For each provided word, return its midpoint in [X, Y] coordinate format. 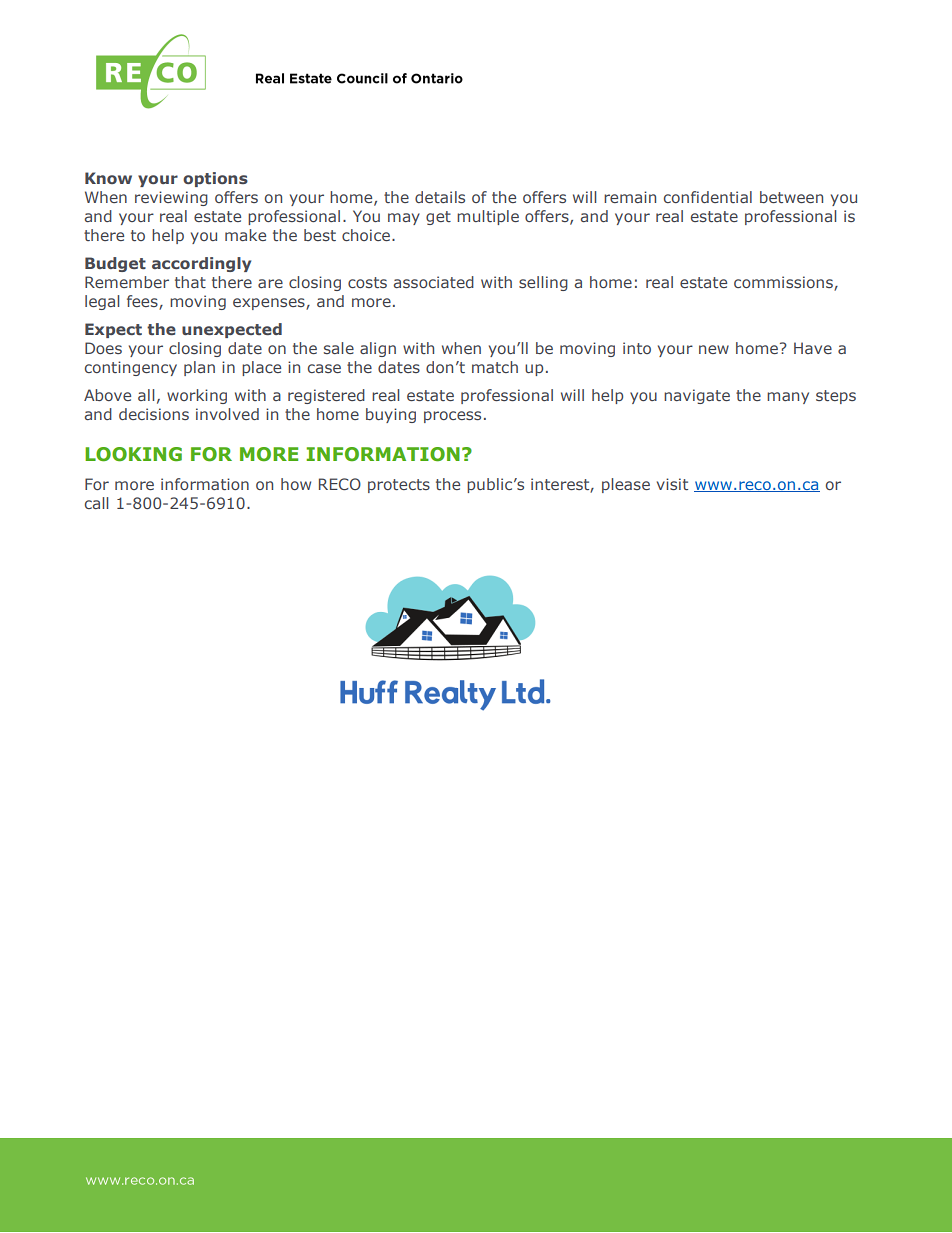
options [215, 179]
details [440, 197]
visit [672, 484]
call [96, 503]
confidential [708, 197]
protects [399, 486]
